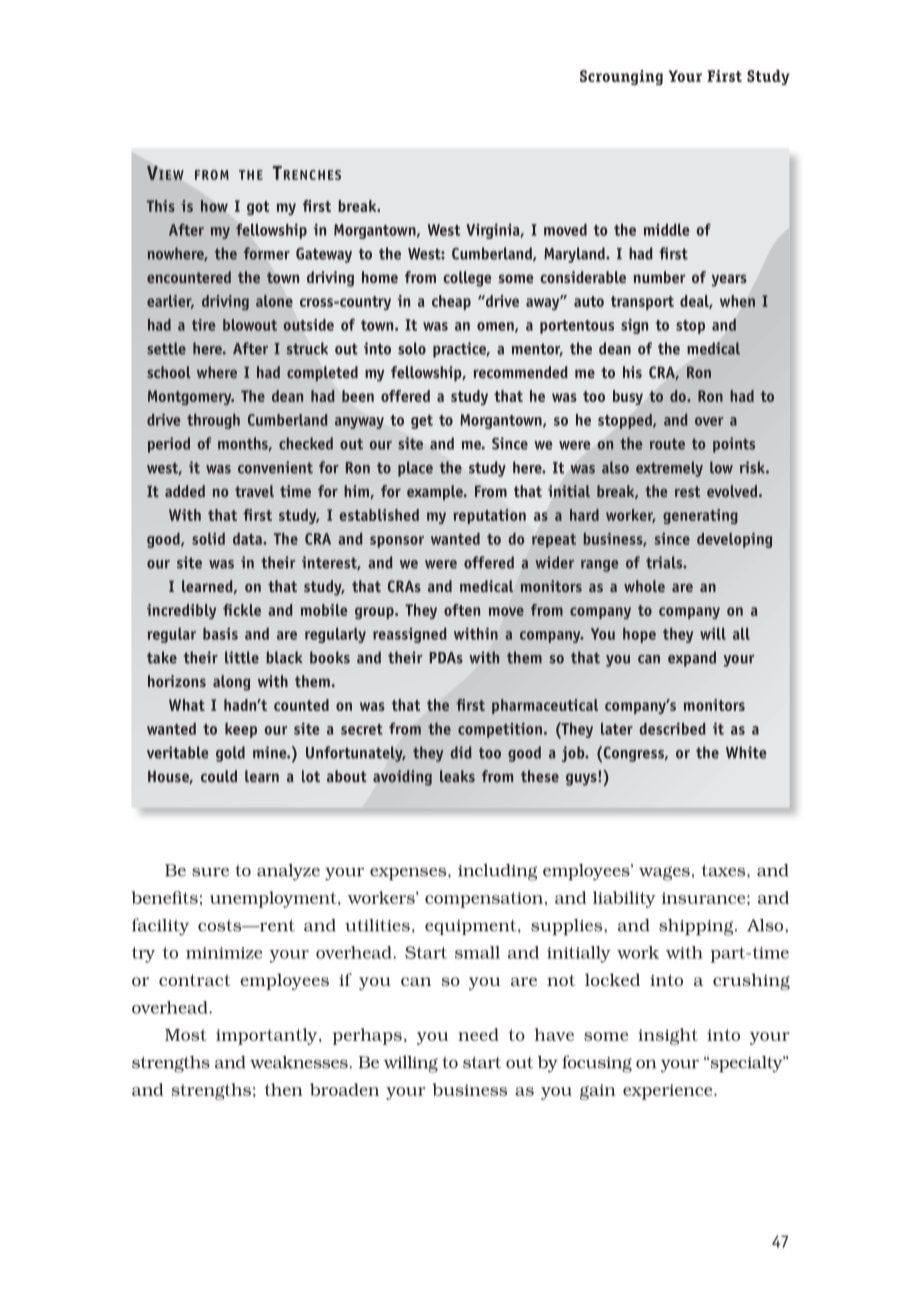 The height and width of the screenshot is (1316, 921). I want to click on expand, so click(692, 659).
